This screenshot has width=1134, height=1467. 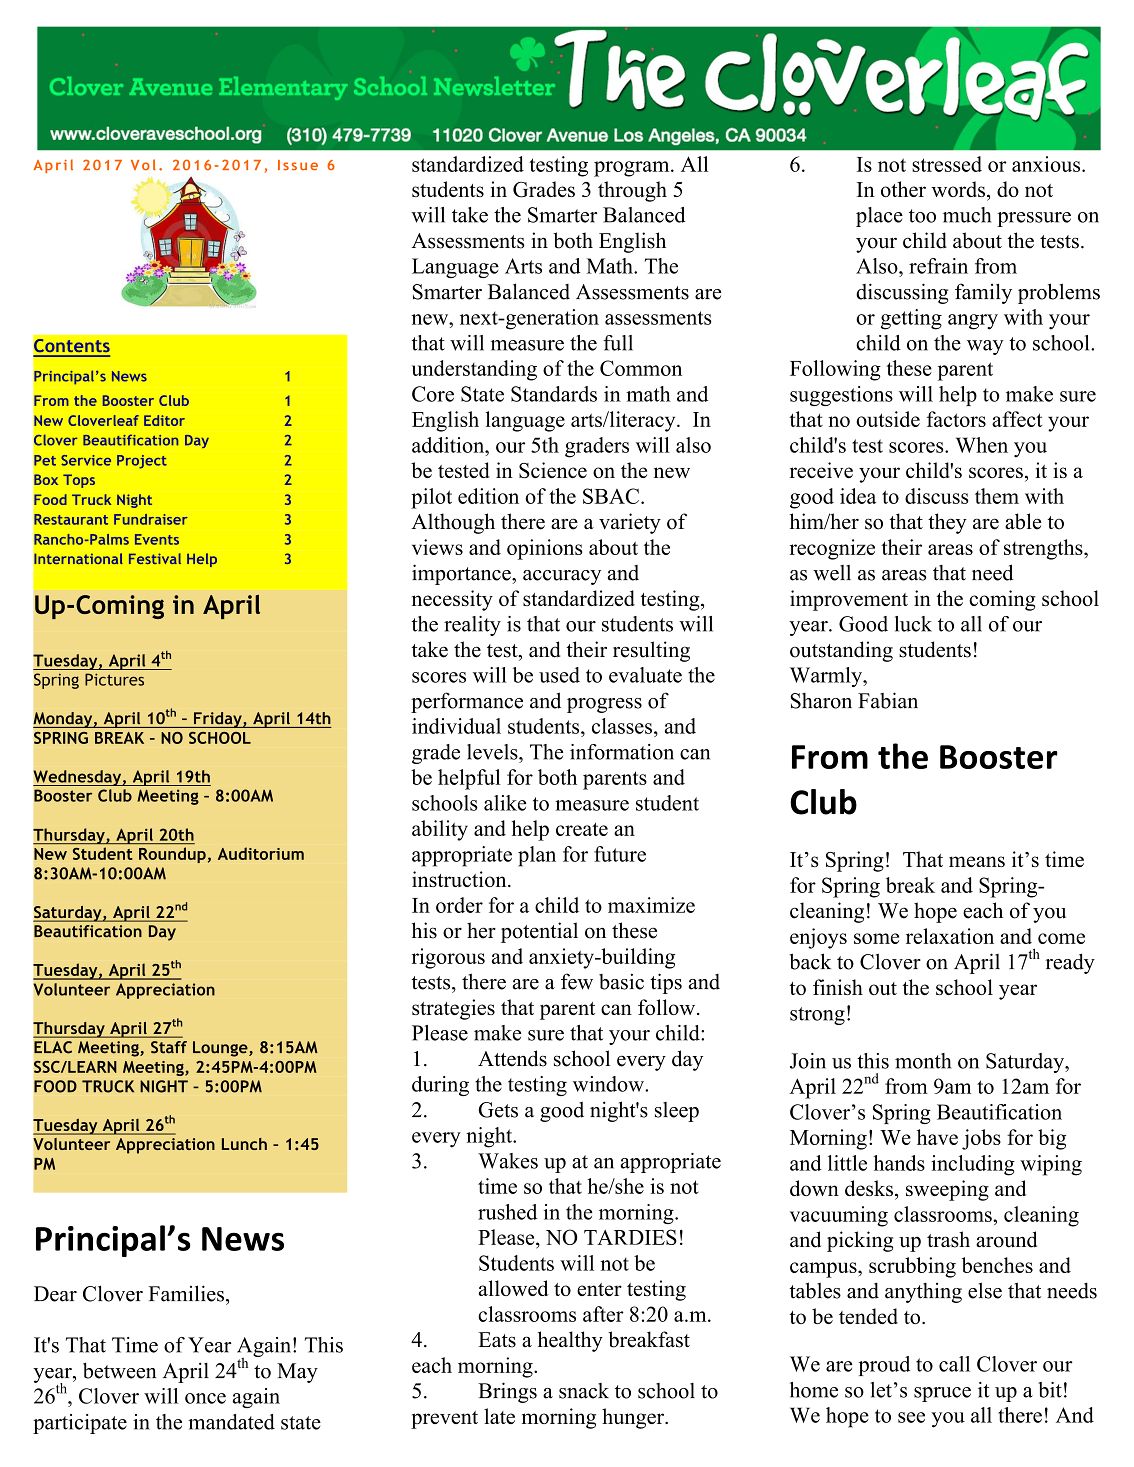 I want to click on relaxation, so click(x=950, y=936).
